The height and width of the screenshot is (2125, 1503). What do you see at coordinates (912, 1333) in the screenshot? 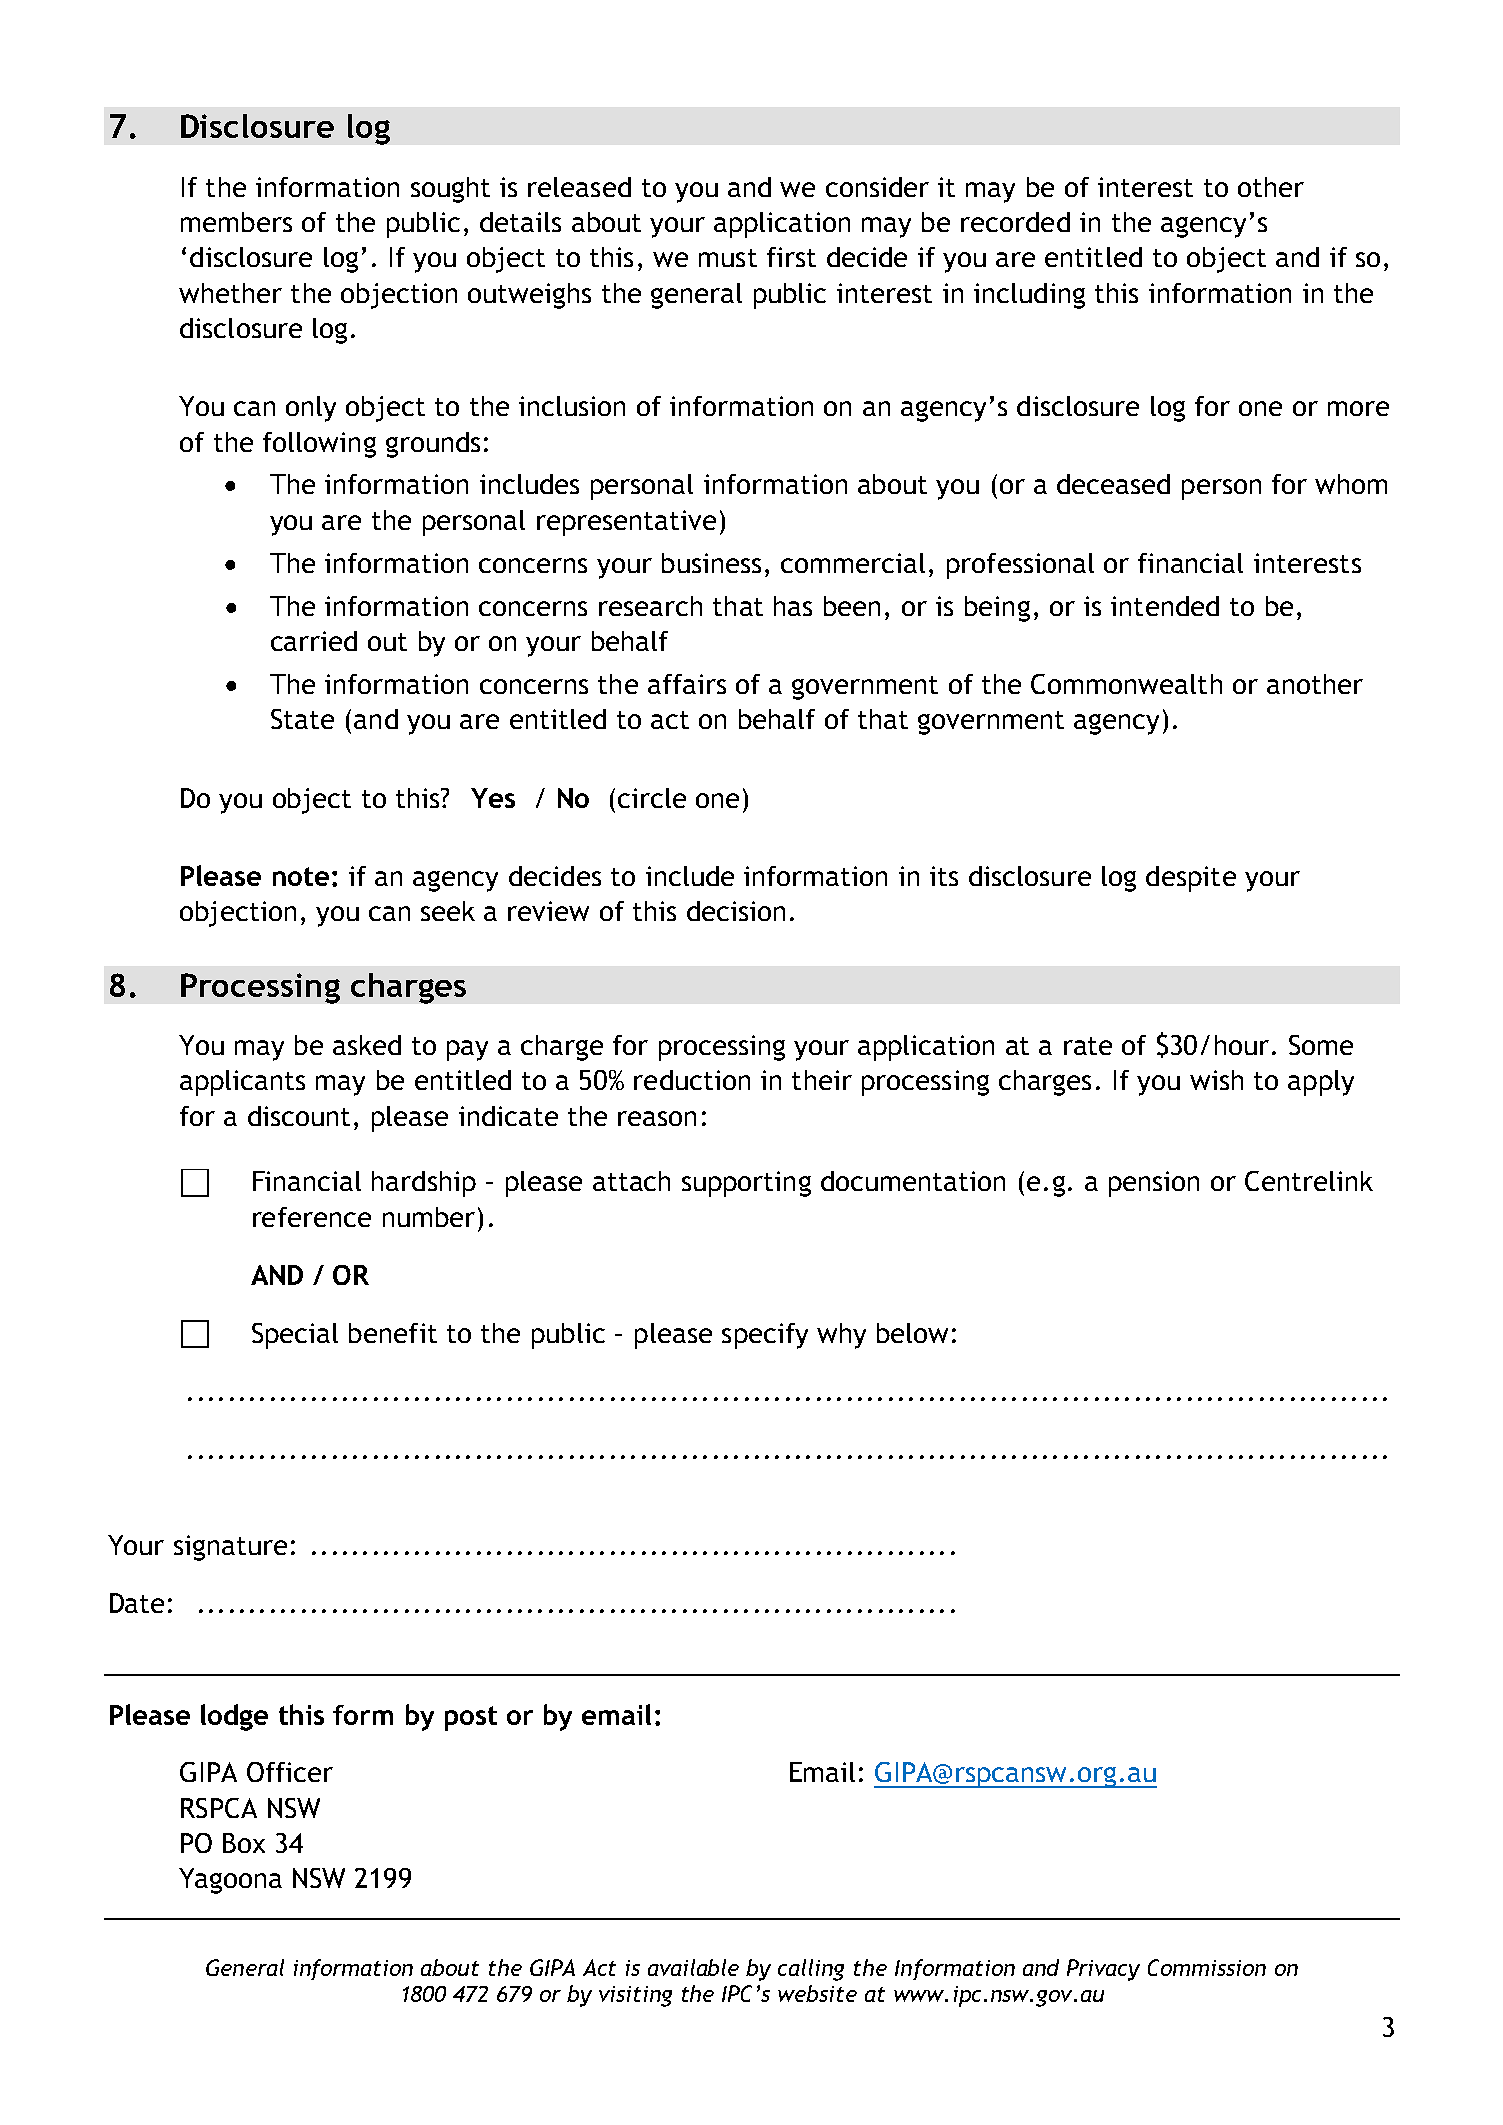
I see `below` at bounding box center [912, 1333].
